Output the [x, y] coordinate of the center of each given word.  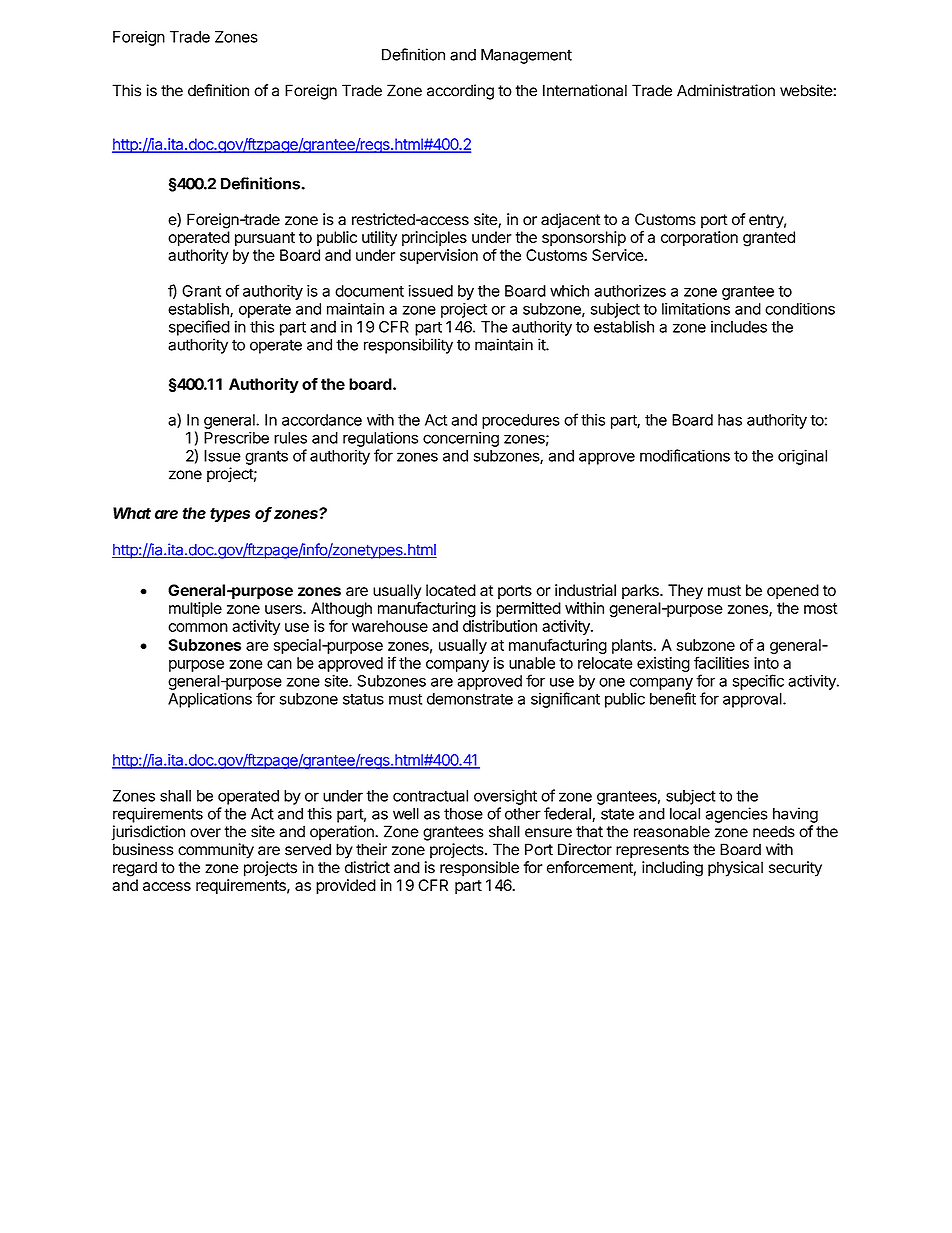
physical [735, 869]
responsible [479, 869]
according [460, 92]
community [216, 851]
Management [526, 56]
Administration [726, 90]
